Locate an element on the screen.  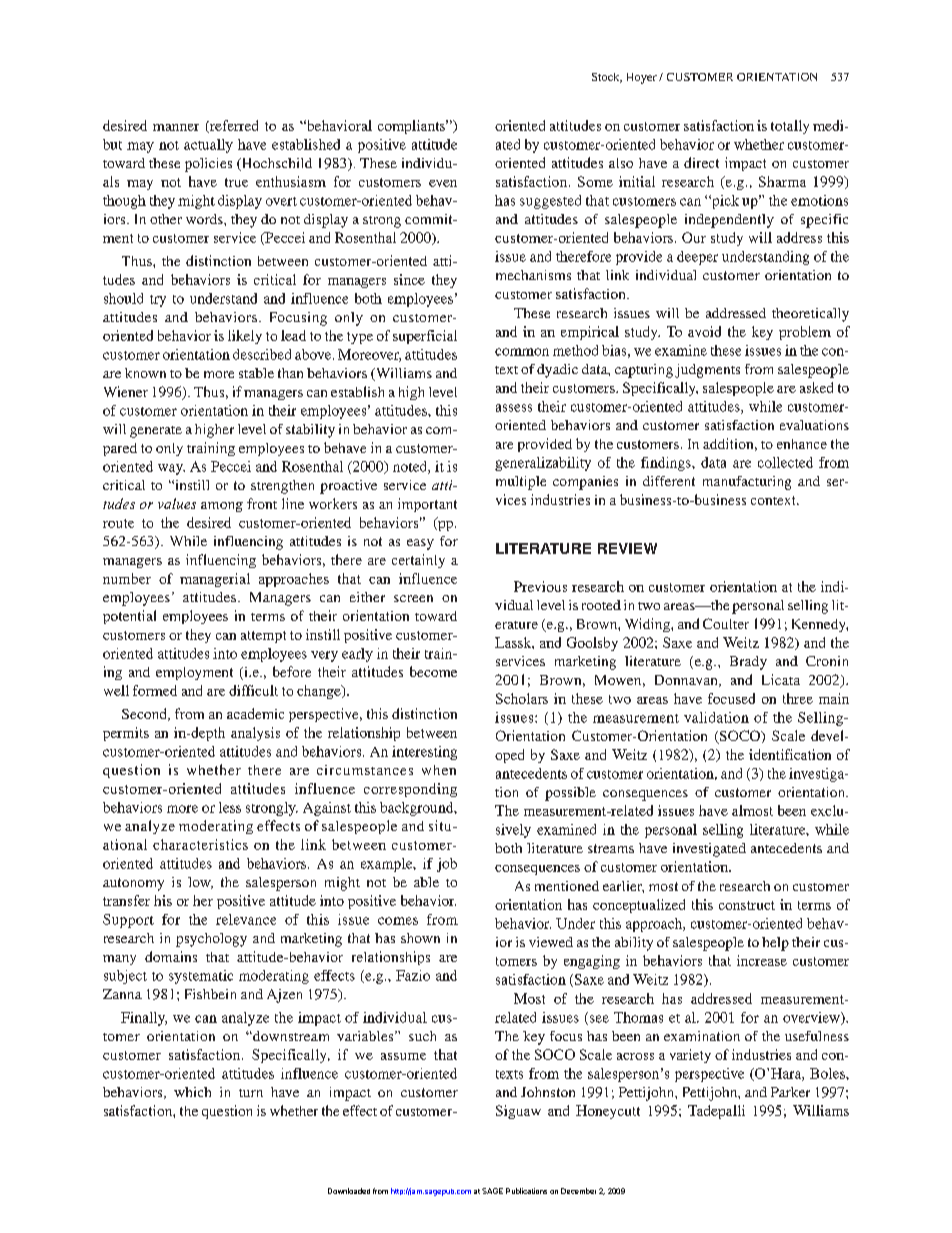
known is located at coordinates (145, 373).
